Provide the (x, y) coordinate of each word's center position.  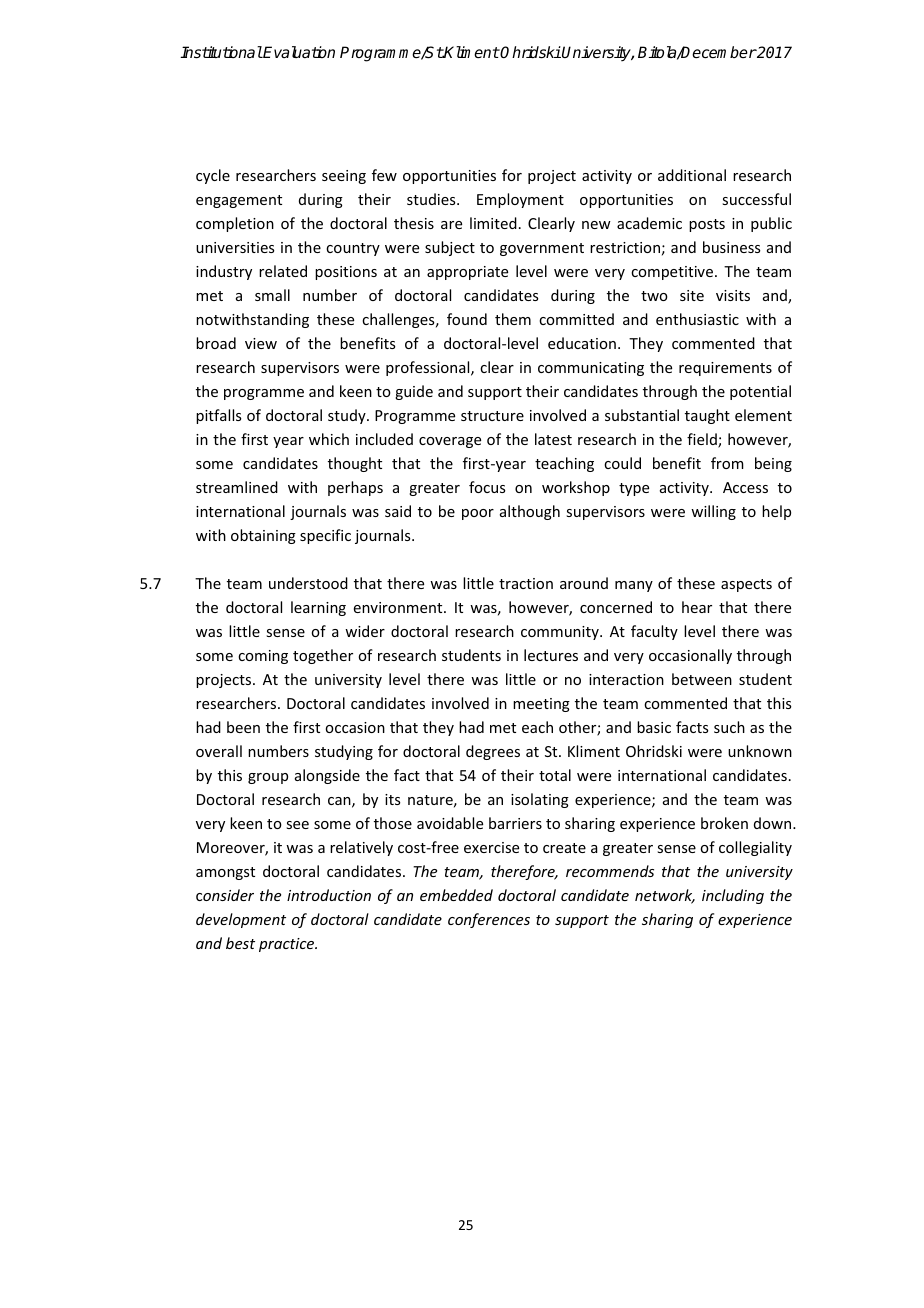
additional (692, 175)
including (733, 896)
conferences (489, 920)
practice (288, 945)
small (272, 295)
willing (713, 512)
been (243, 727)
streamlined (237, 487)
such (729, 727)
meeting (541, 705)
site (692, 295)
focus (487, 487)
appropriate (467, 273)
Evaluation (298, 52)
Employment (520, 200)
